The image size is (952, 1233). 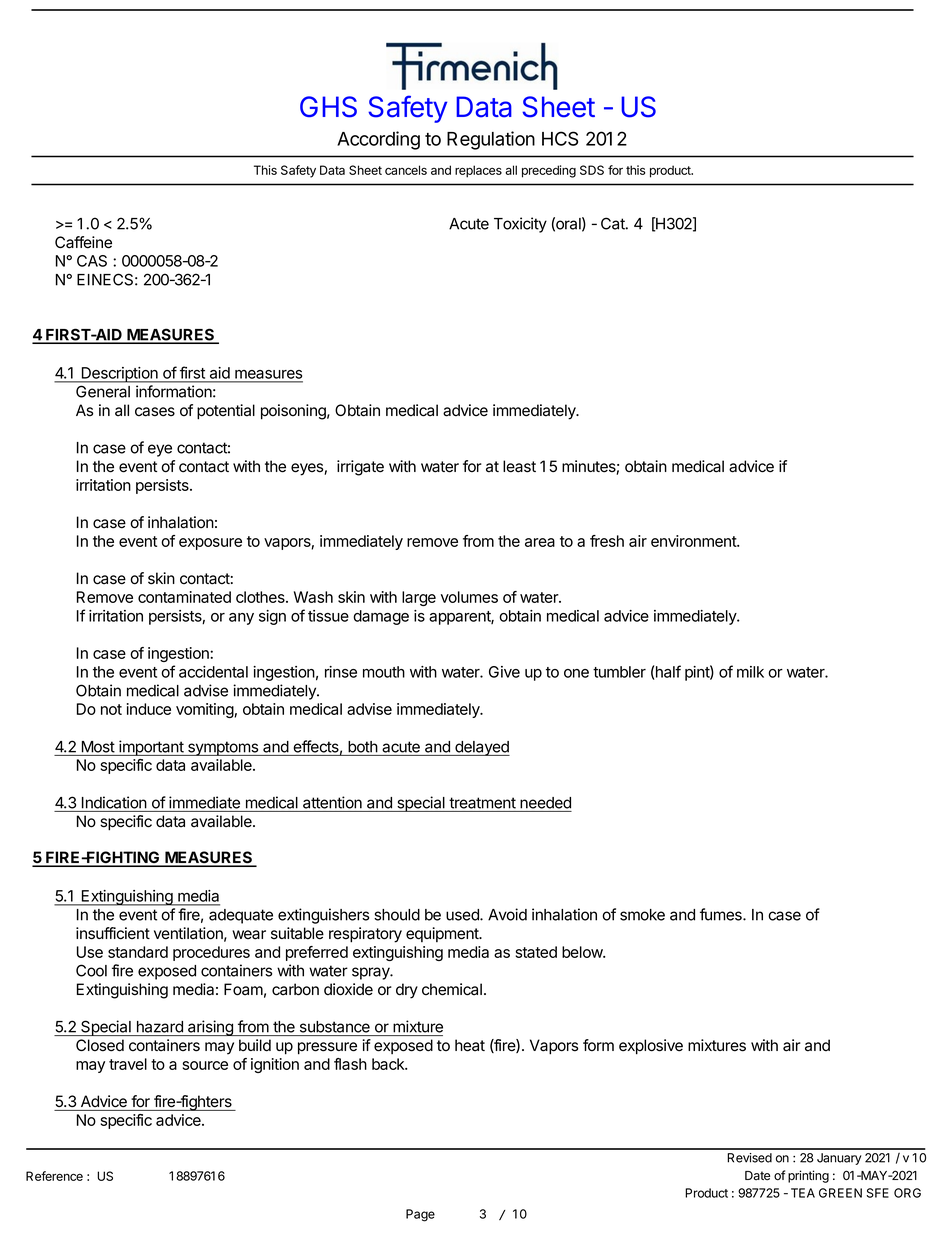 What do you see at coordinates (519, 466) in the screenshot?
I see `least` at bounding box center [519, 466].
